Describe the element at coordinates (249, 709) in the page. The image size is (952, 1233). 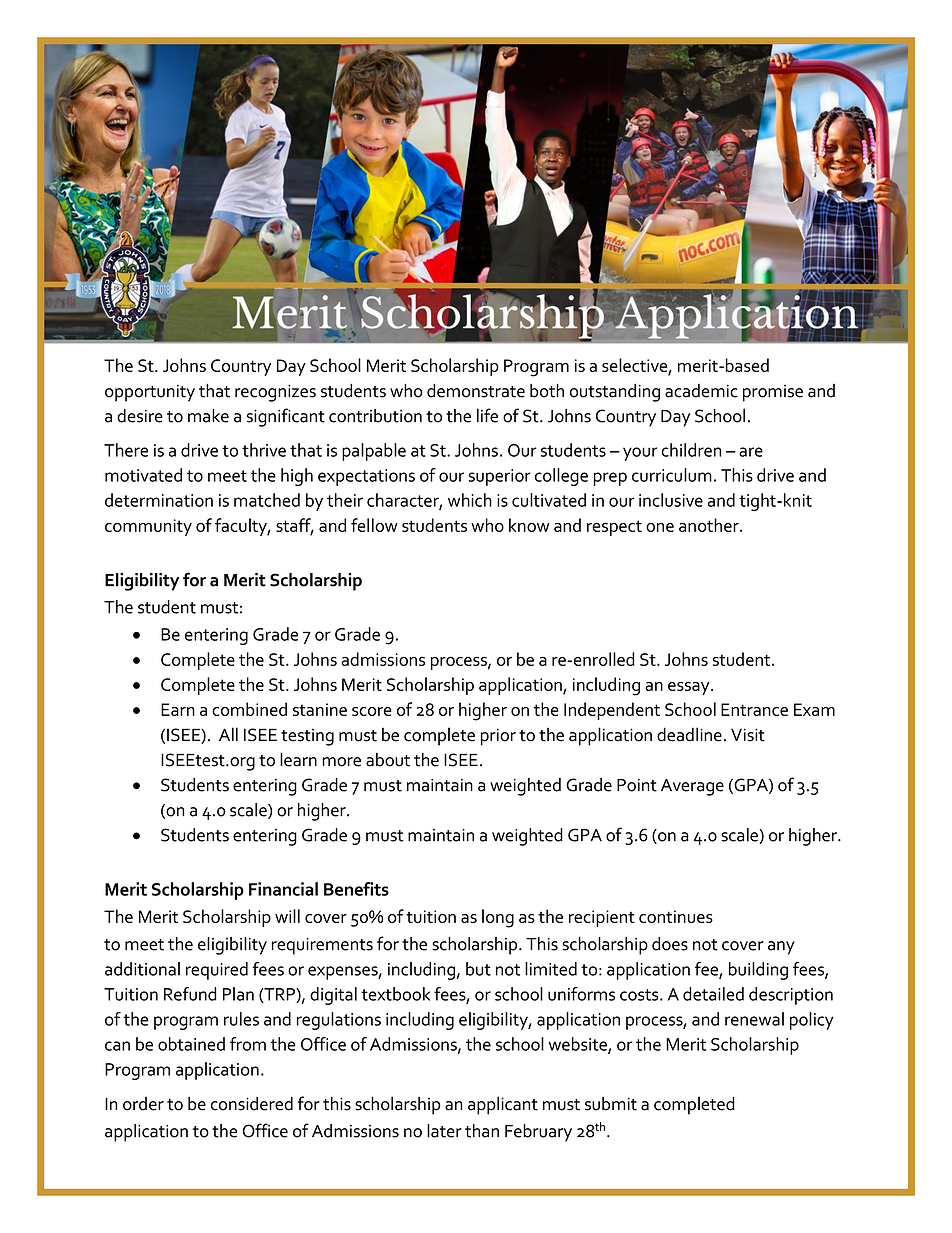
I see `combined` at that location.
